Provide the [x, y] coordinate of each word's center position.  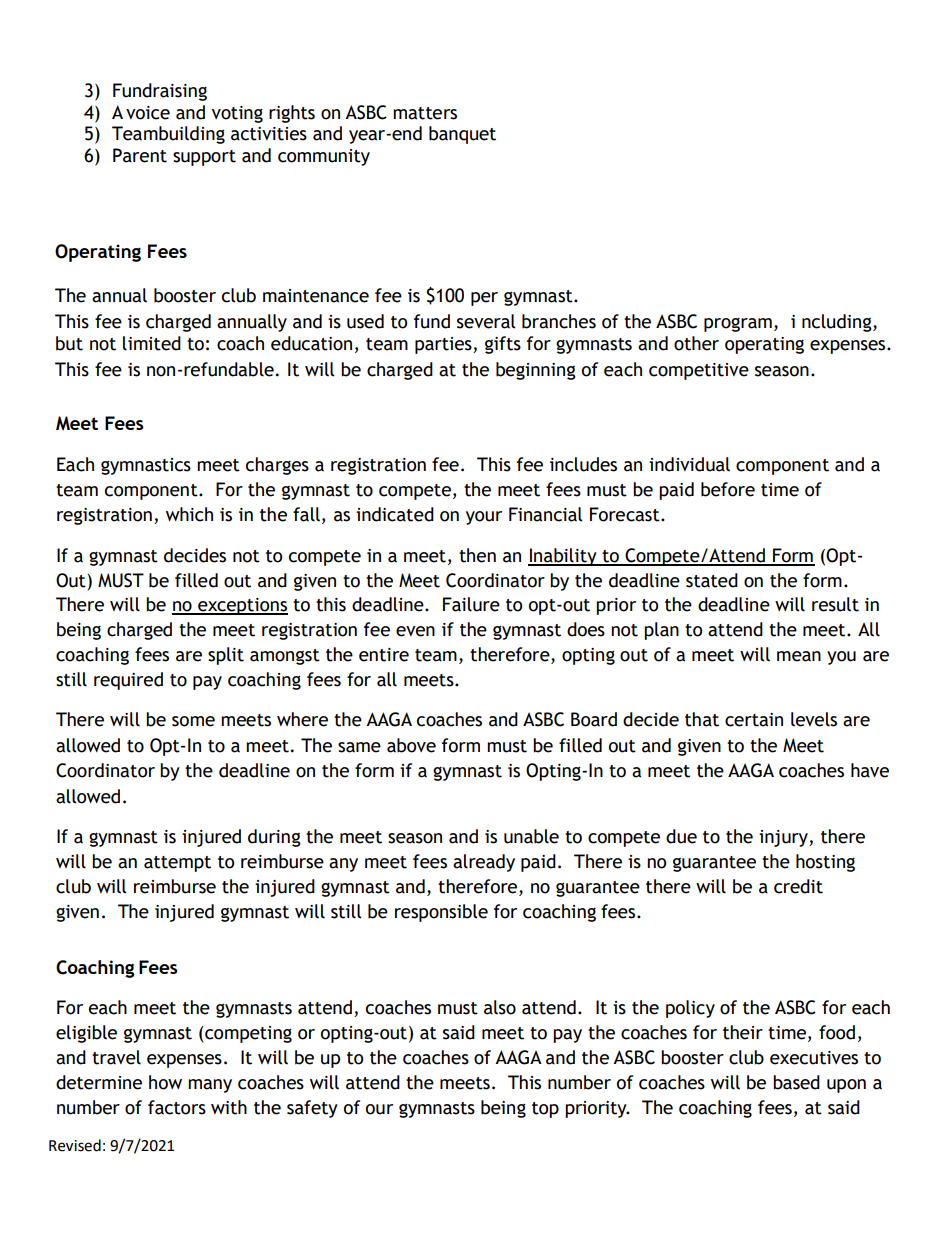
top [545, 1110]
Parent [140, 155]
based [796, 1082]
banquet [462, 135]
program [738, 324]
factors [177, 1107]
